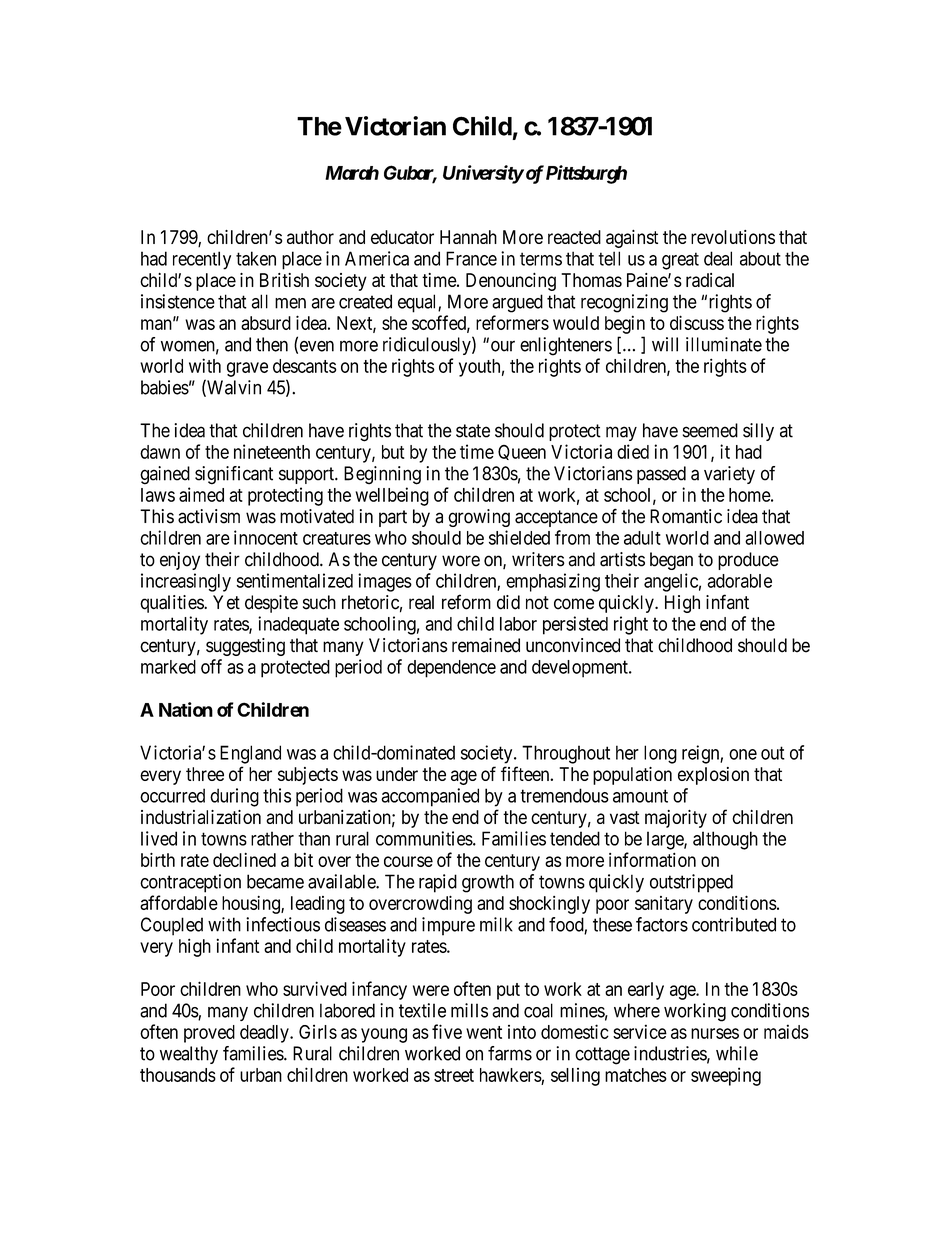 The image size is (952, 1233). I want to click on taken, so click(256, 258).
